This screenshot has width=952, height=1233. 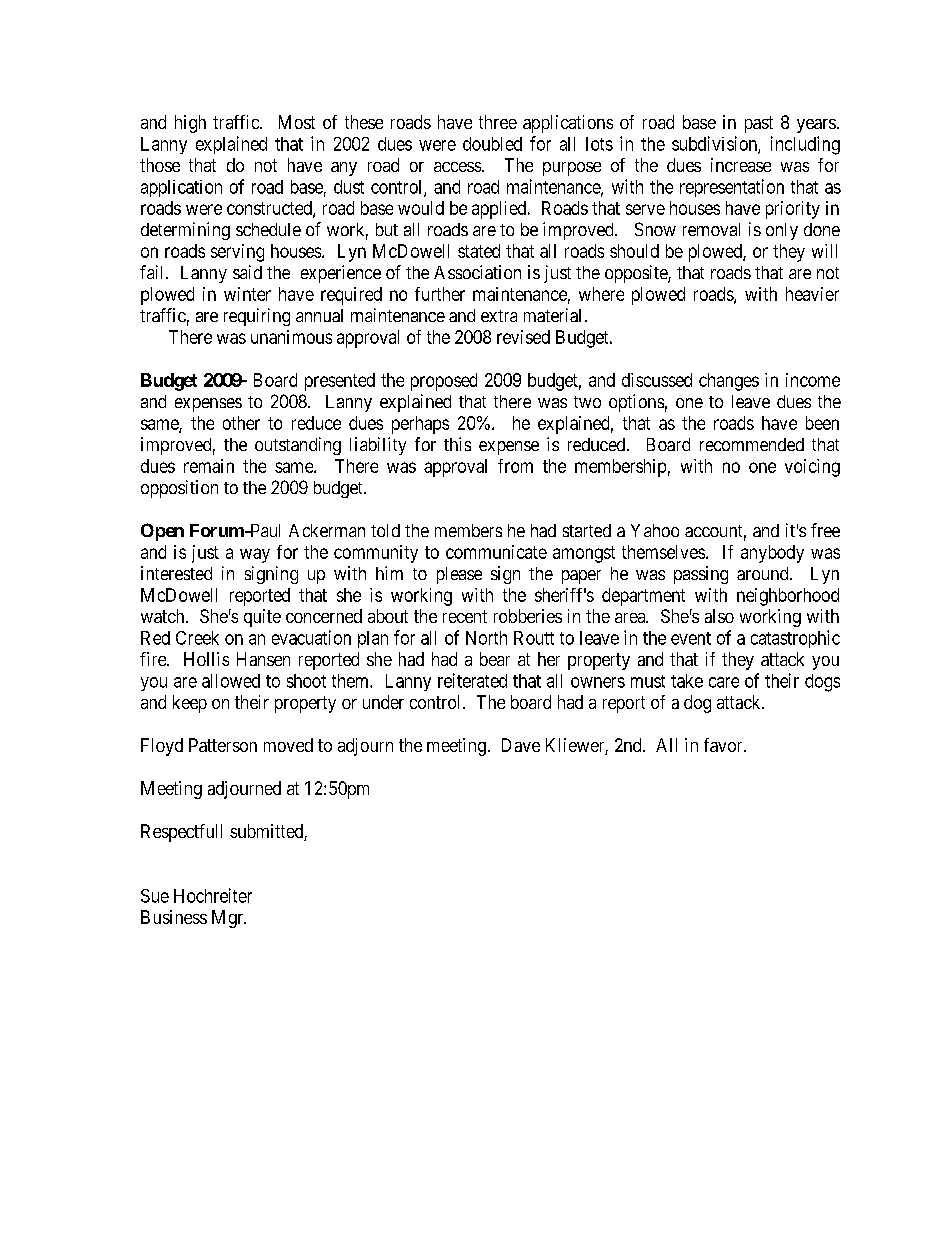 I want to click on favor, so click(x=724, y=745).
